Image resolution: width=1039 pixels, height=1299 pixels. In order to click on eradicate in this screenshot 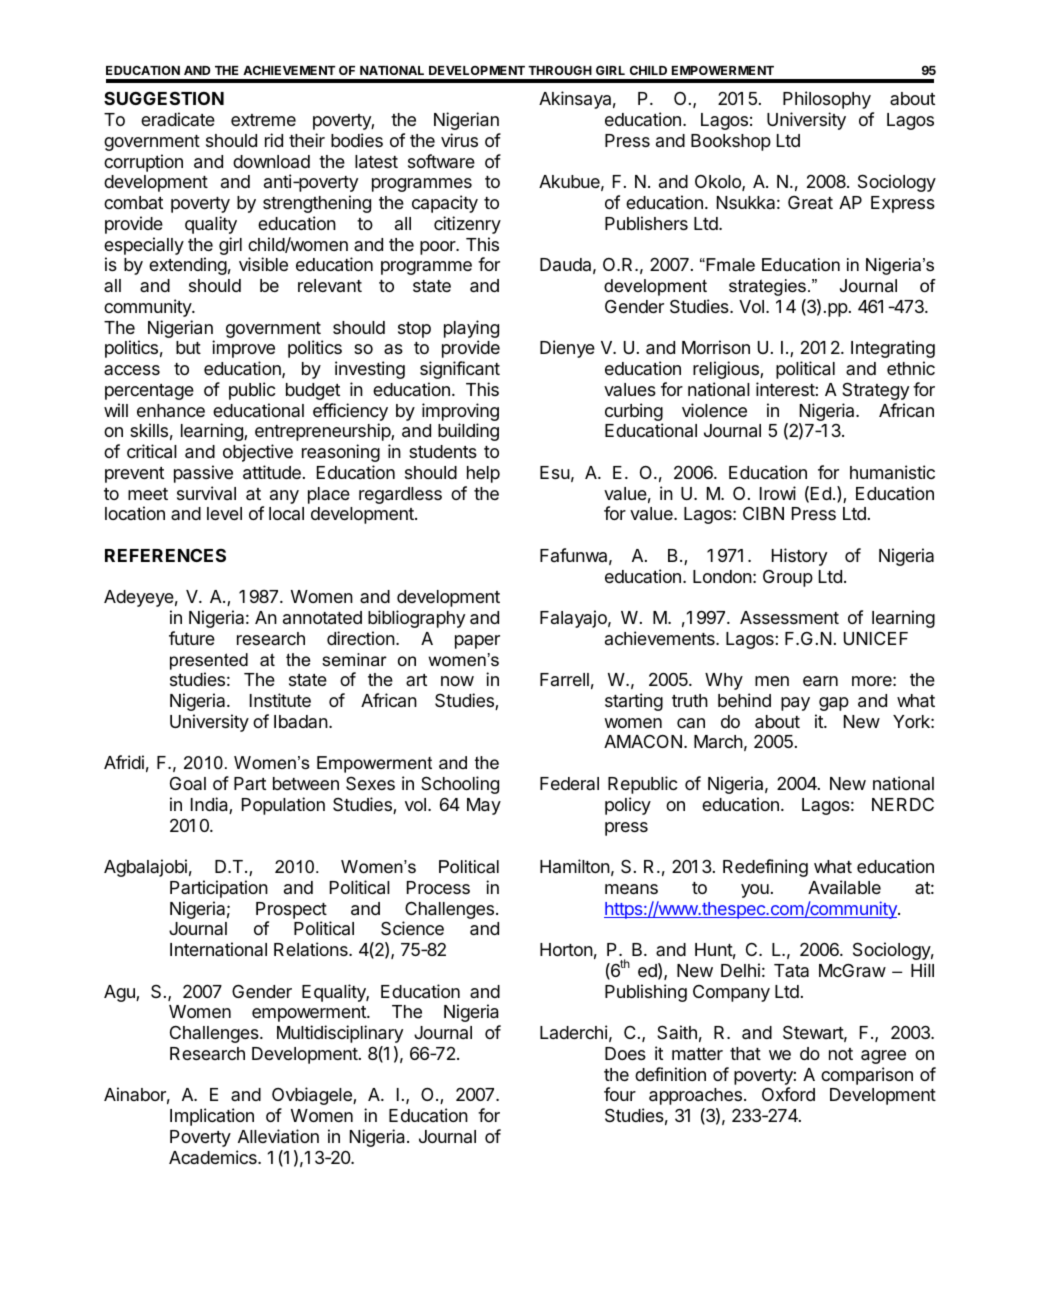, I will do `click(178, 119)`.
